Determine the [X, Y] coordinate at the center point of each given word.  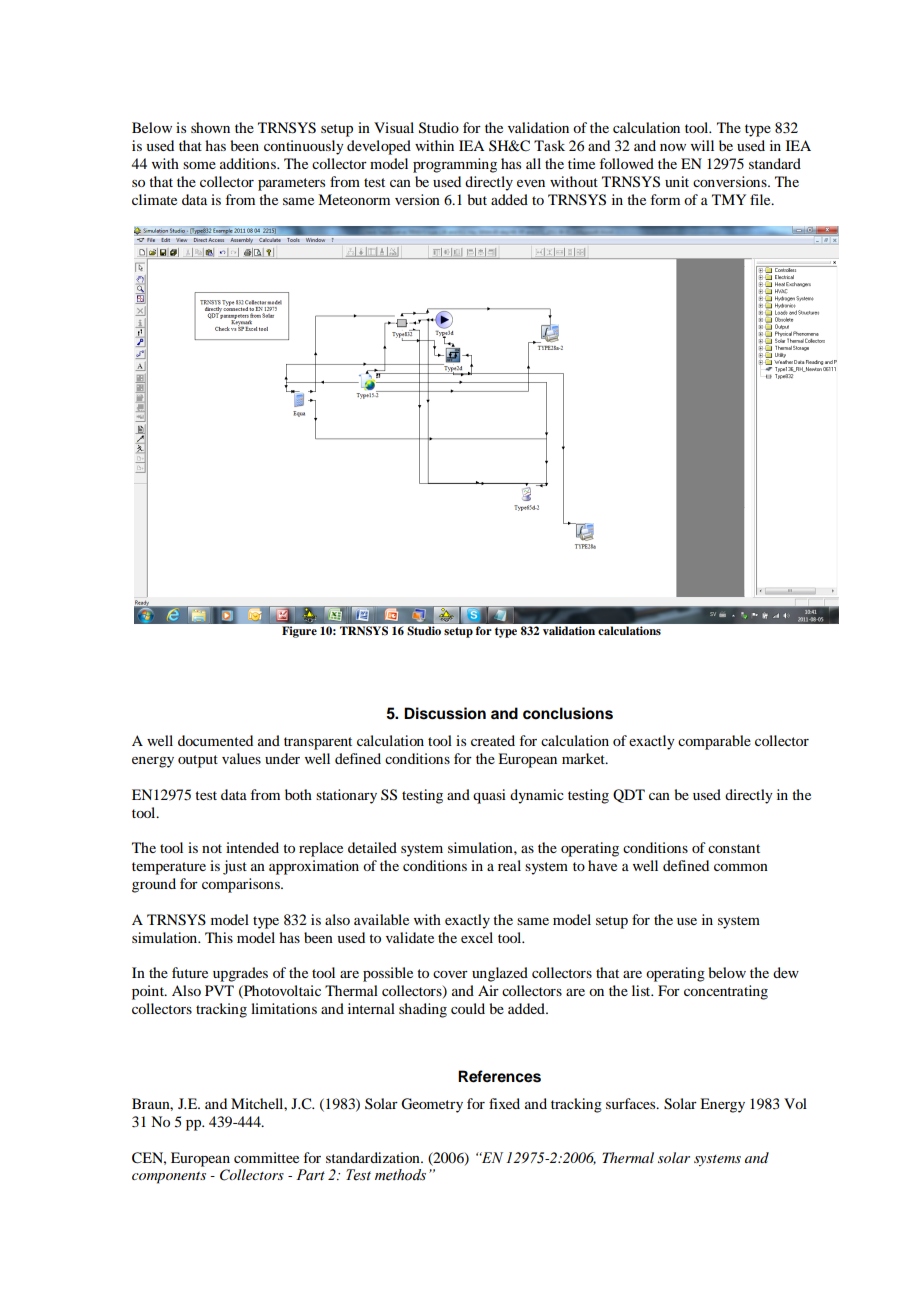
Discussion [445, 713]
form [665, 199]
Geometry [432, 1105]
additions [249, 163]
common [741, 867]
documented [215, 740]
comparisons [242, 885]
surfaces [632, 1103]
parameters [291, 184]
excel [477, 937]
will [702, 145]
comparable [714, 742]
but [477, 199]
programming [455, 165]
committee [266, 1157]
